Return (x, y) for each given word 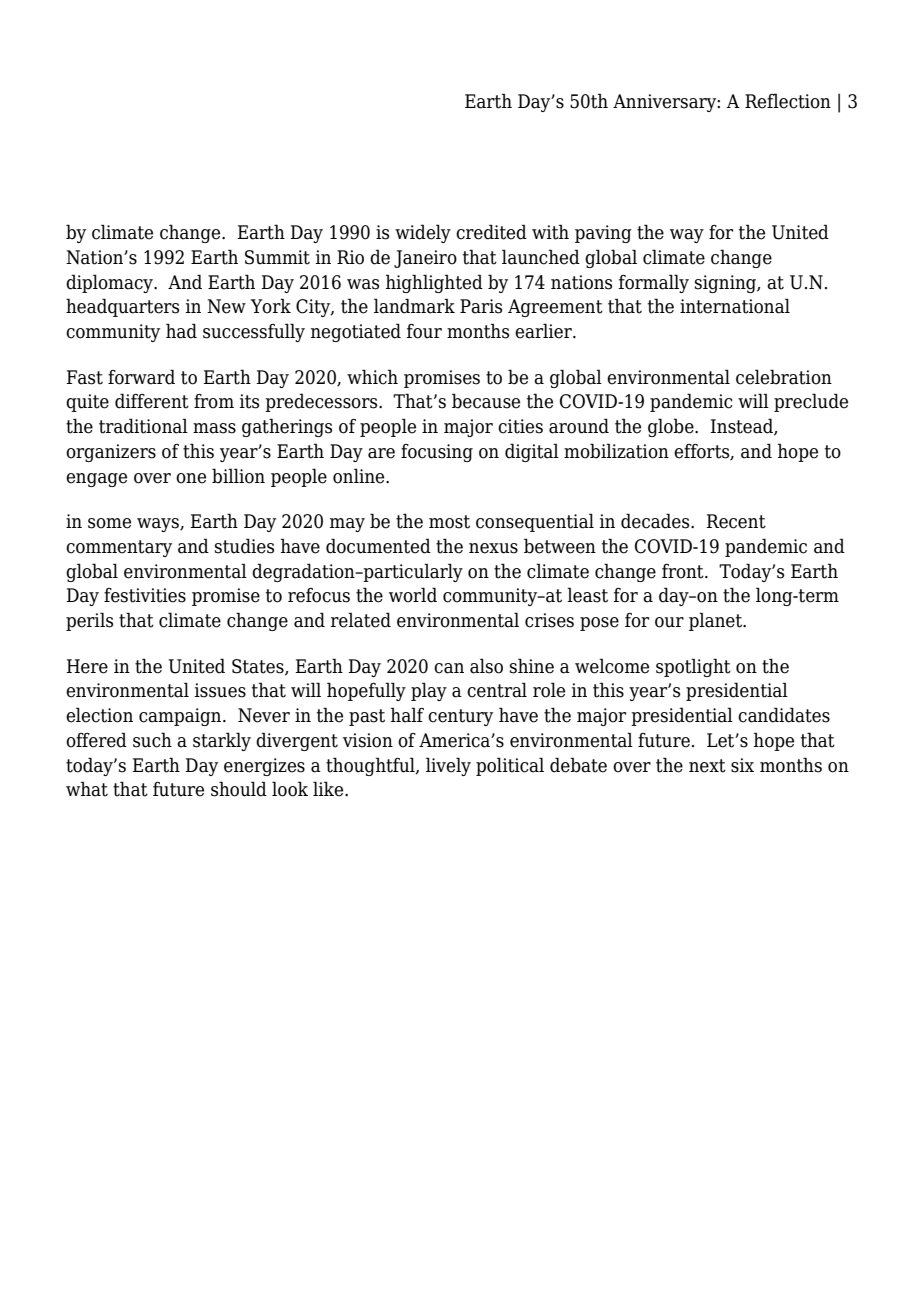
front (684, 571)
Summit (277, 257)
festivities (145, 595)
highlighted (434, 283)
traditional (143, 426)
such (152, 740)
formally (654, 283)
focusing (437, 453)
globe (672, 427)
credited (491, 232)
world (413, 595)
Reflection (788, 101)
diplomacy (110, 283)
